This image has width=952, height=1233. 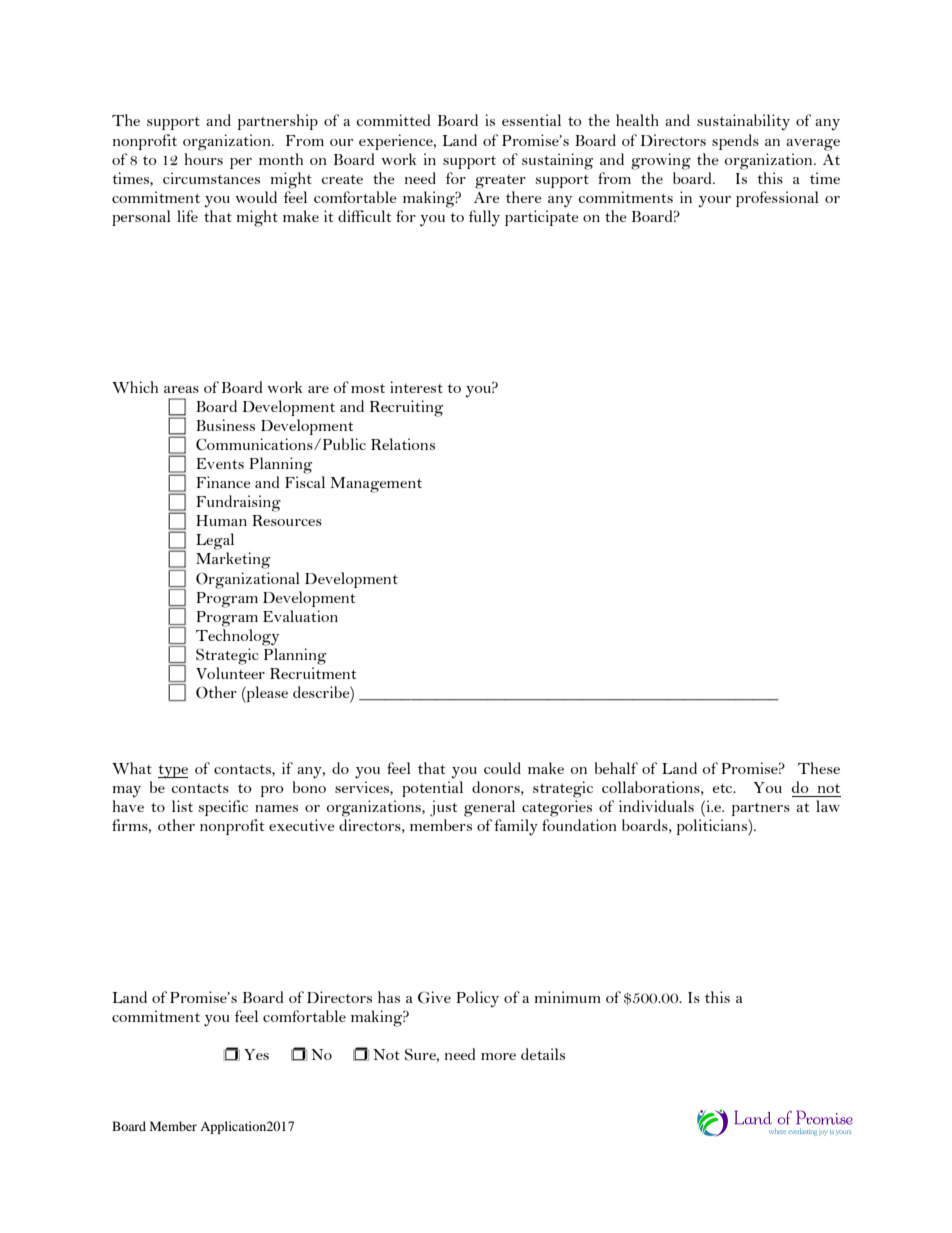 I want to click on Evaluation, so click(x=300, y=616).
